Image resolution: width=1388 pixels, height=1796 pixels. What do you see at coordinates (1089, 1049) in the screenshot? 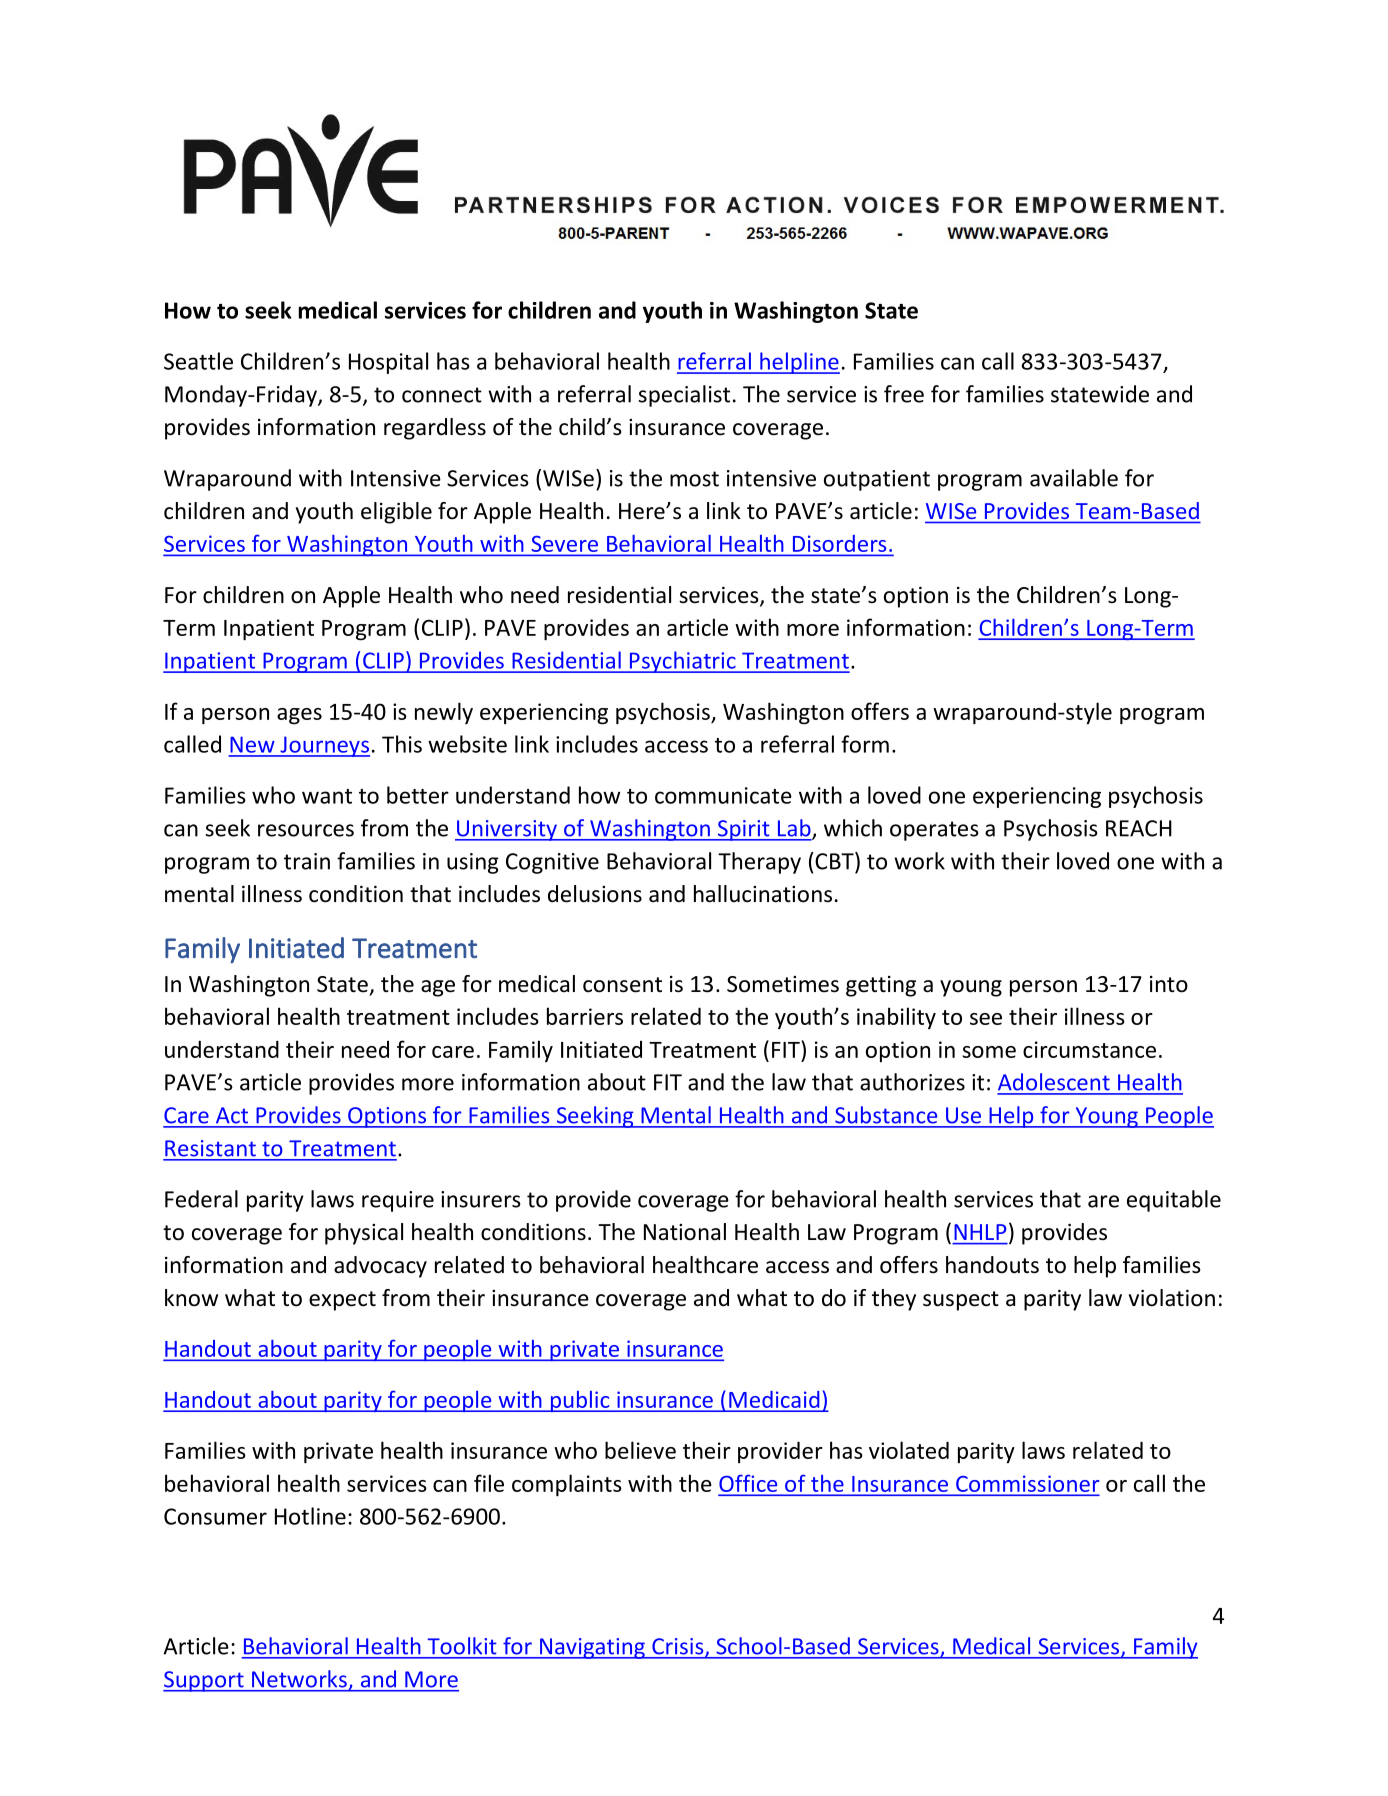
I see `circumstance` at bounding box center [1089, 1049].
